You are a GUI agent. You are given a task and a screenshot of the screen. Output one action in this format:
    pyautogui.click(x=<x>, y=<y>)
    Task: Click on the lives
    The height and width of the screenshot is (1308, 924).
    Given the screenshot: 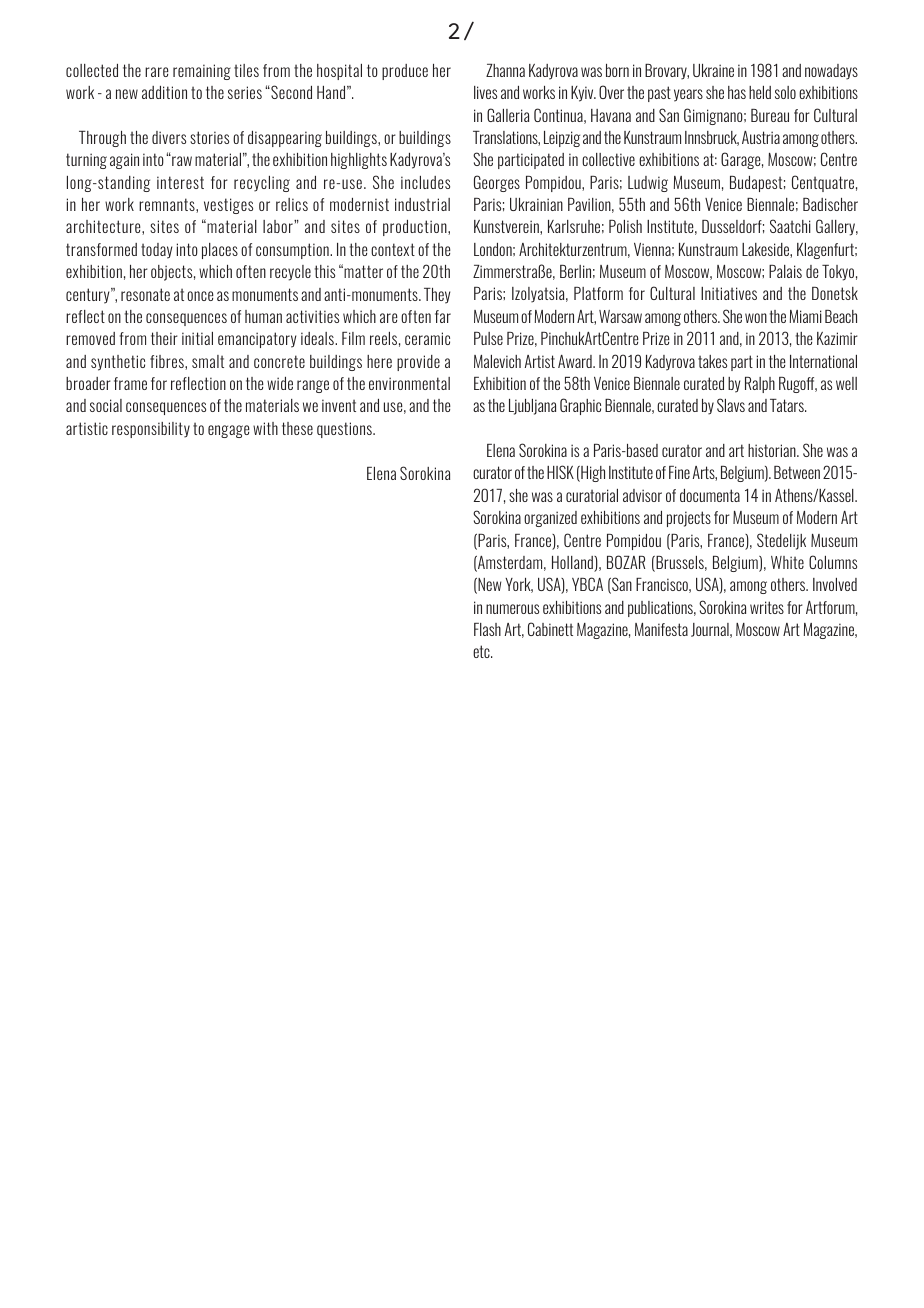 What is the action you would take?
    pyautogui.click(x=485, y=92)
